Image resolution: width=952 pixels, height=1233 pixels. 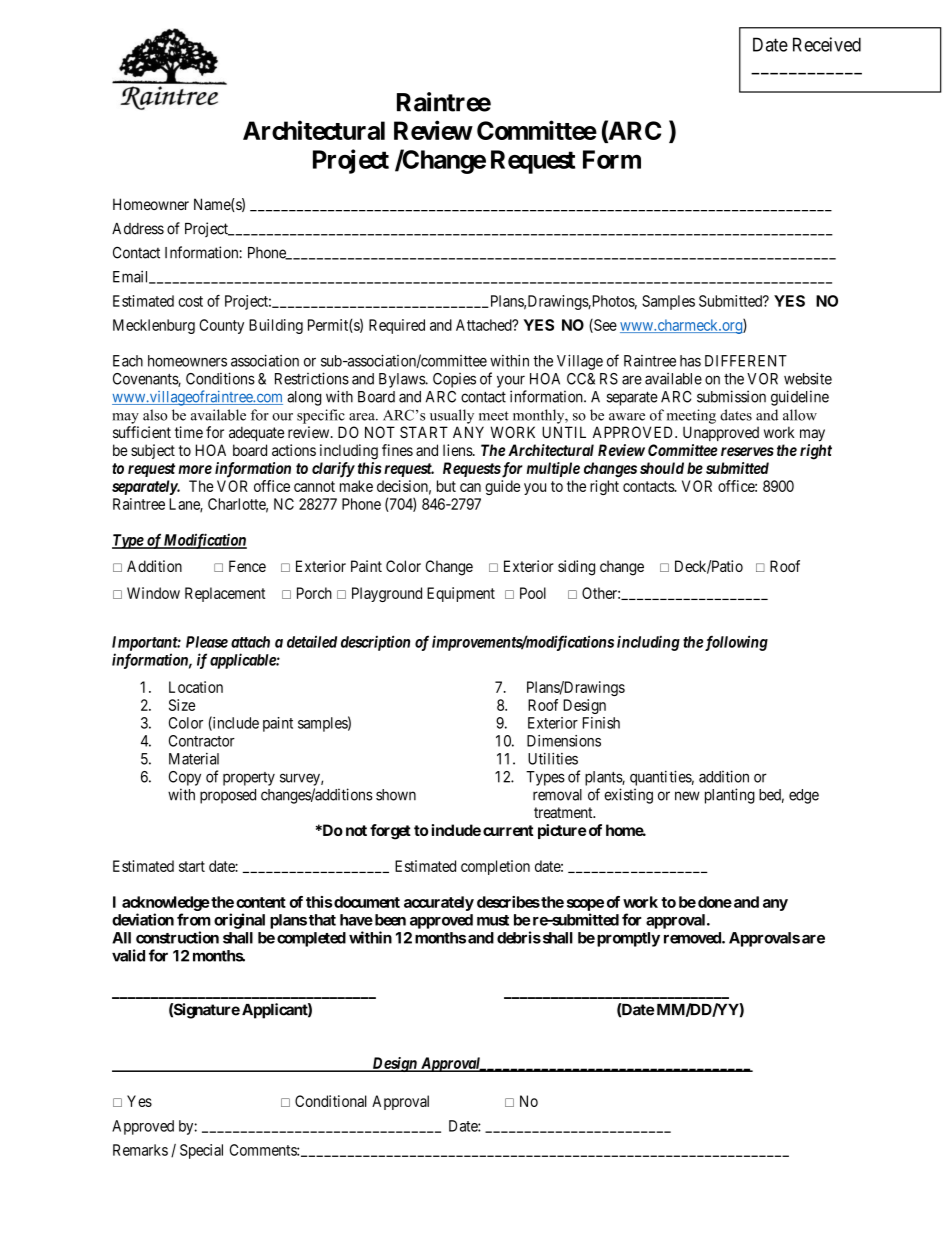 I want to click on Copies, so click(x=454, y=380).
